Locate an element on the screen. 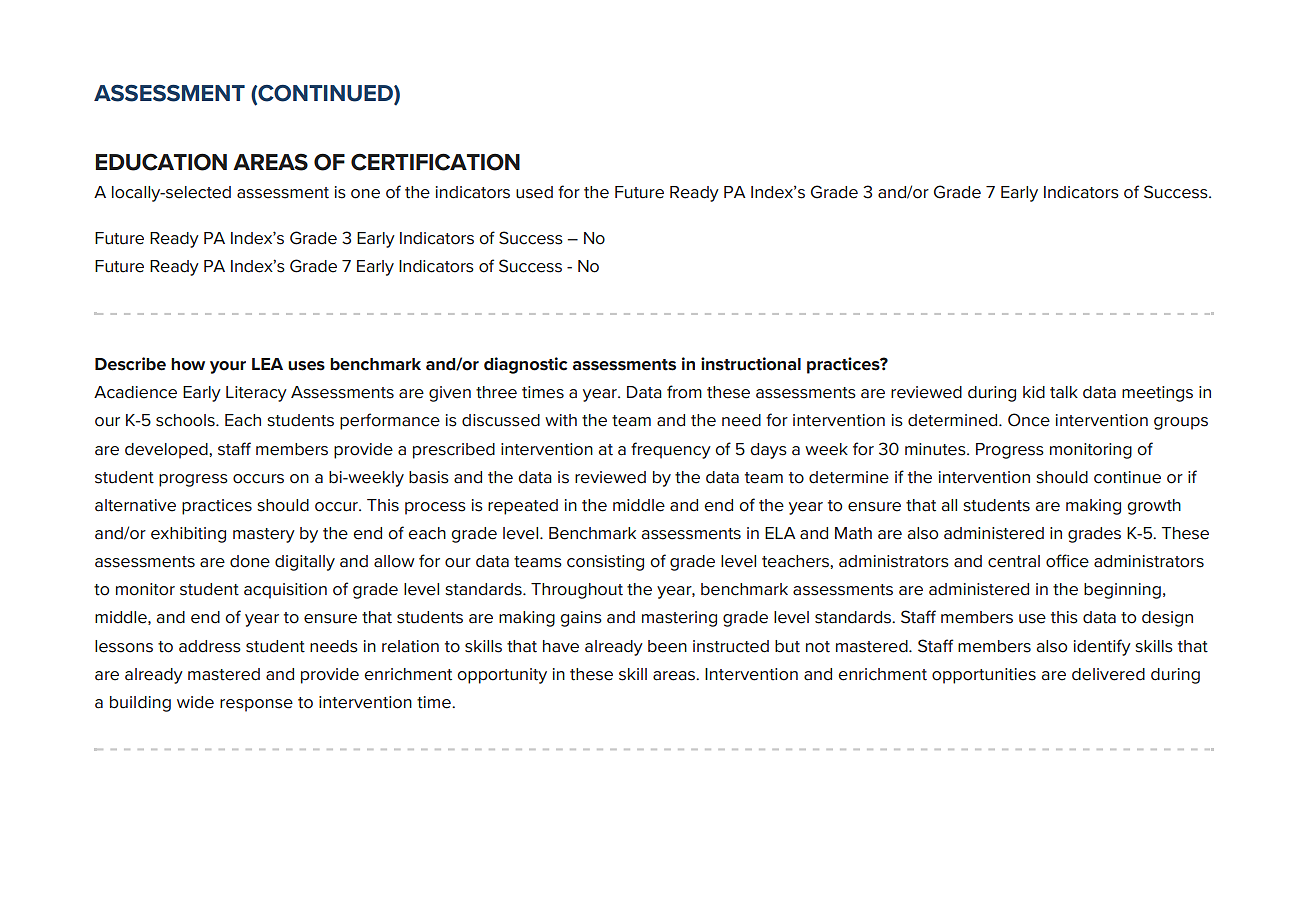 The image size is (1308, 924). talk is located at coordinates (1064, 392).
